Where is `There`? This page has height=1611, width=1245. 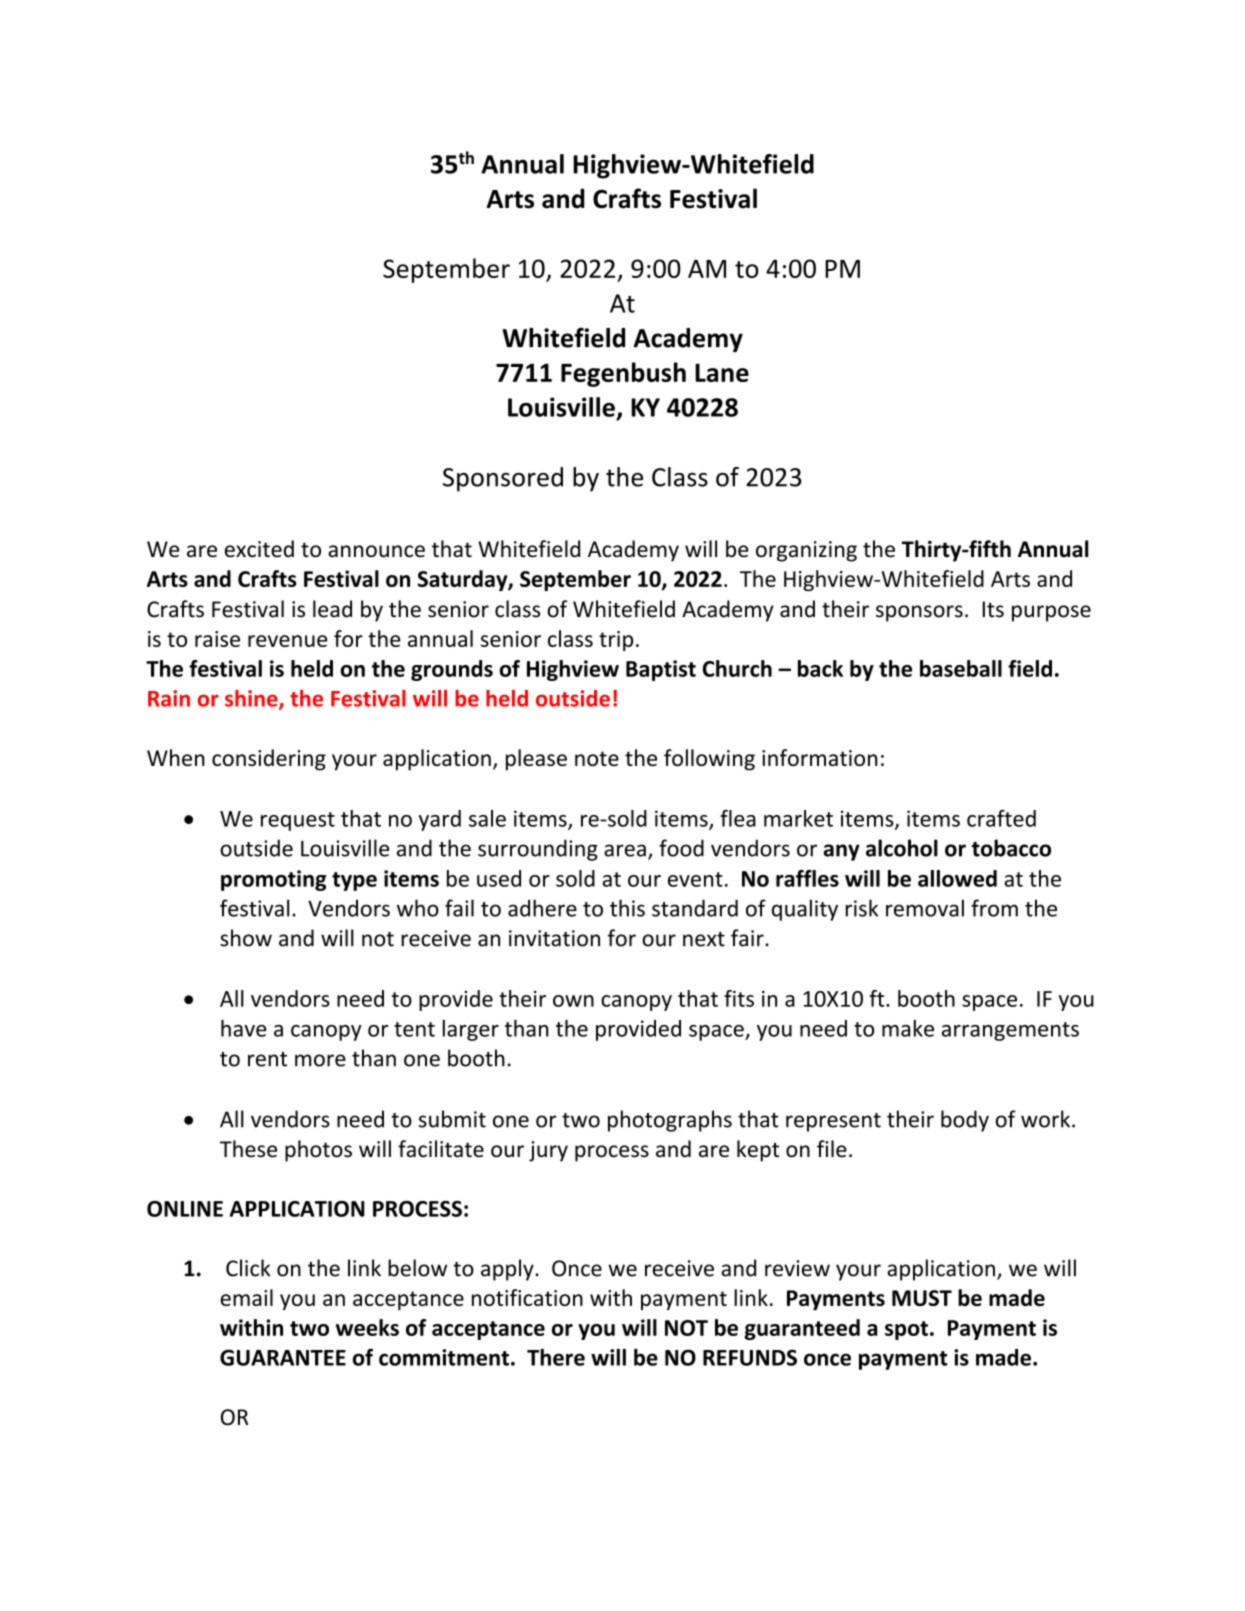 There is located at coordinates (556, 1357).
